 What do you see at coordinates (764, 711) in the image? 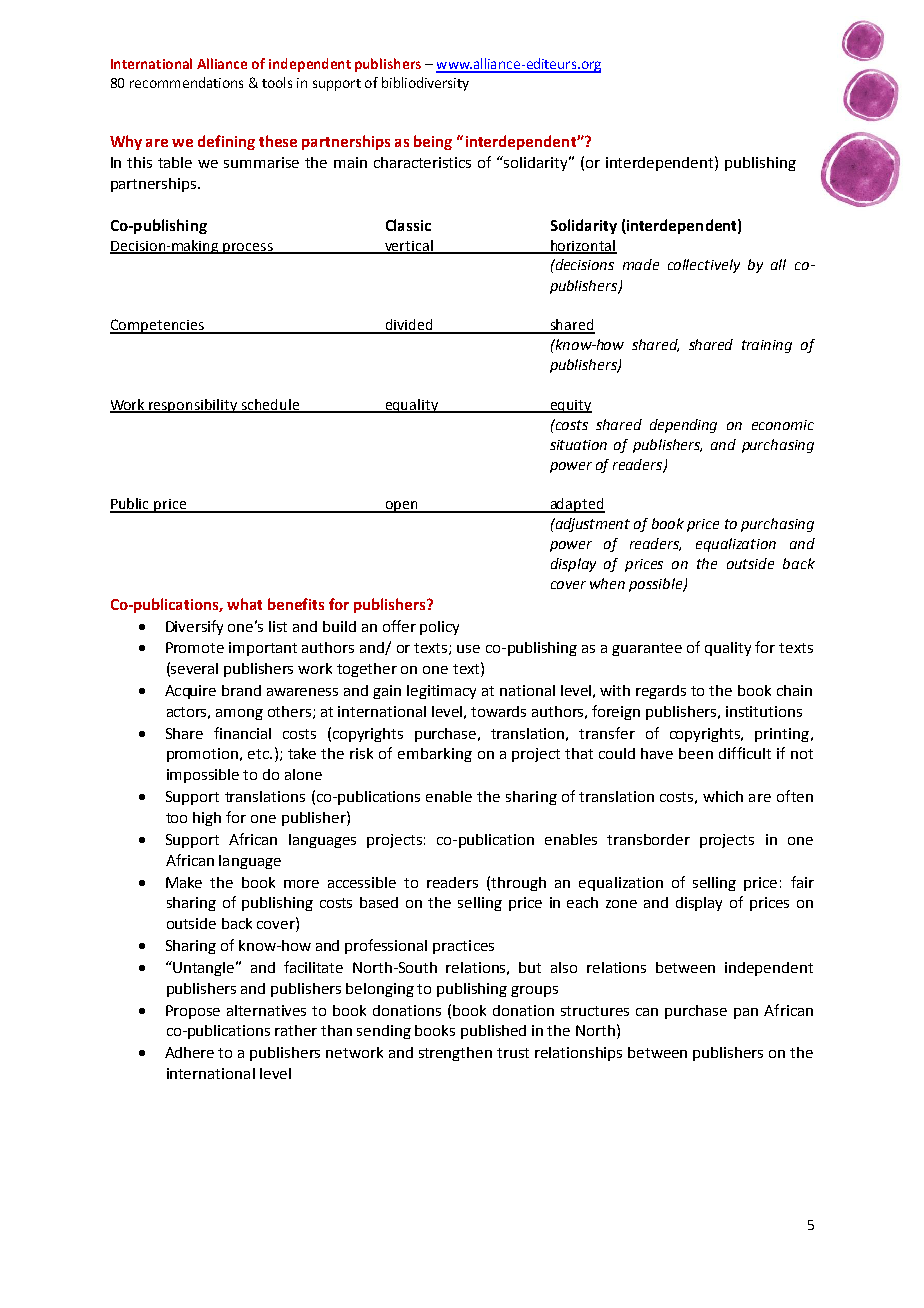
I see `institutions` at bounding box center [764, 711].
